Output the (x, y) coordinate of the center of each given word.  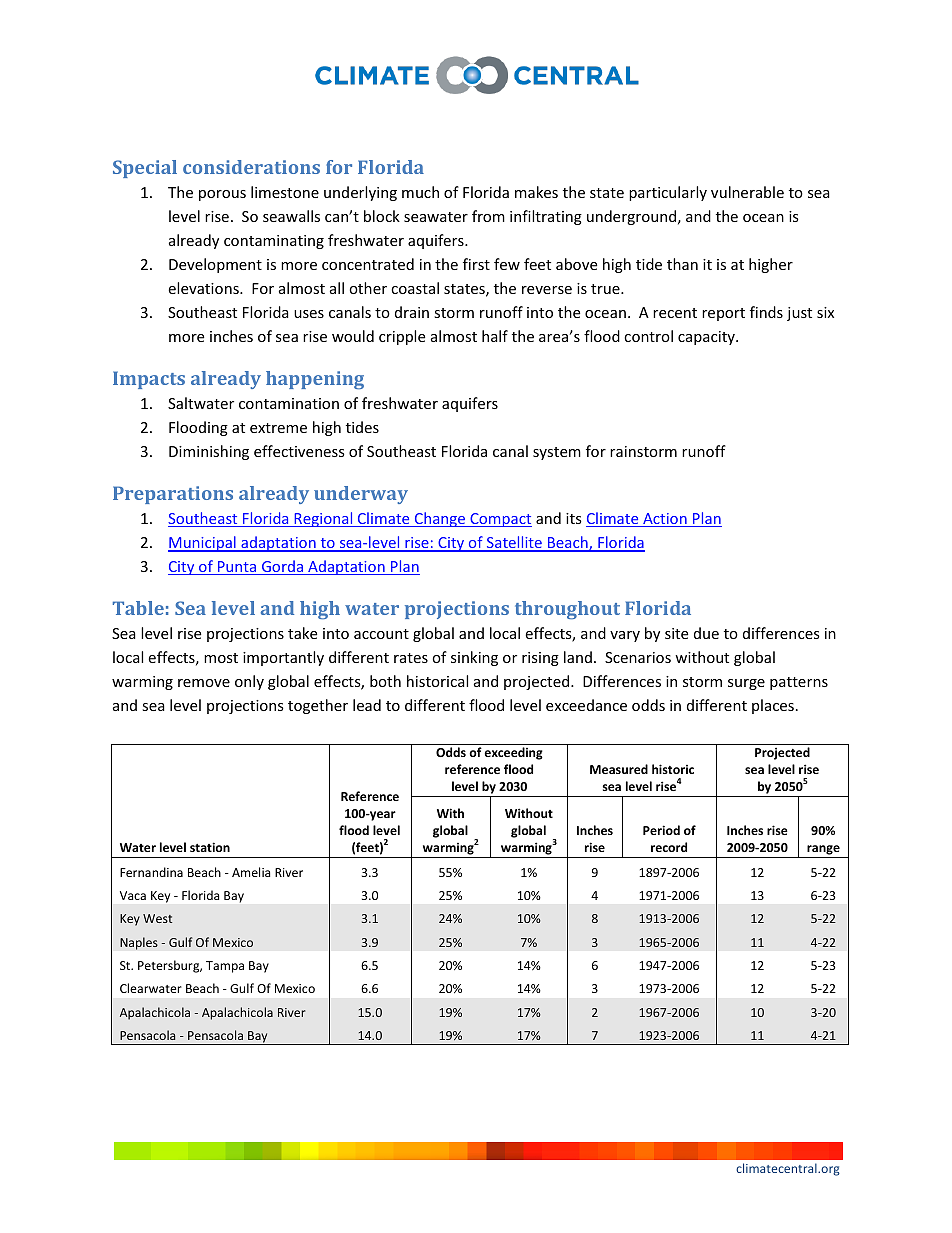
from (488, 216)
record (669, 847)
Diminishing (209, 452)
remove (204, 683)
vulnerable (747, 192)
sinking (474, 658)
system (557, 453)
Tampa (225, 967)
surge (746, 684)
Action (665, 520)
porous (222, 195)
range (823, 851)
